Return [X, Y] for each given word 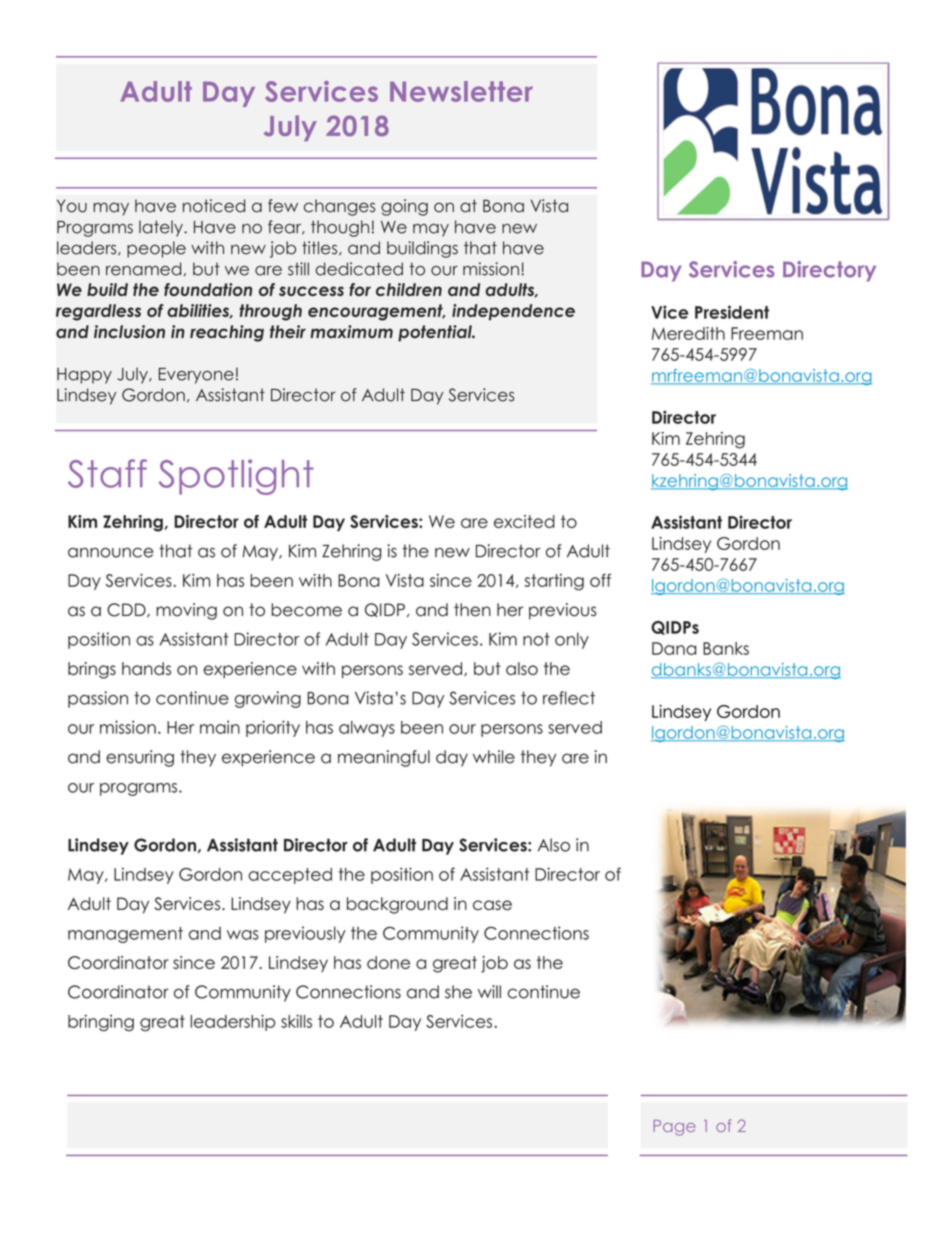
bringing [101, 1023]
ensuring [140, 758]
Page [674, 1128]
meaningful [384, 758]
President [732, 312]
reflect [569, 698]
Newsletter [461, 91]
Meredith [688, 333]
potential [436, 333]
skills [296, 1021]
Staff [107, 473]
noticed [214, 206]
